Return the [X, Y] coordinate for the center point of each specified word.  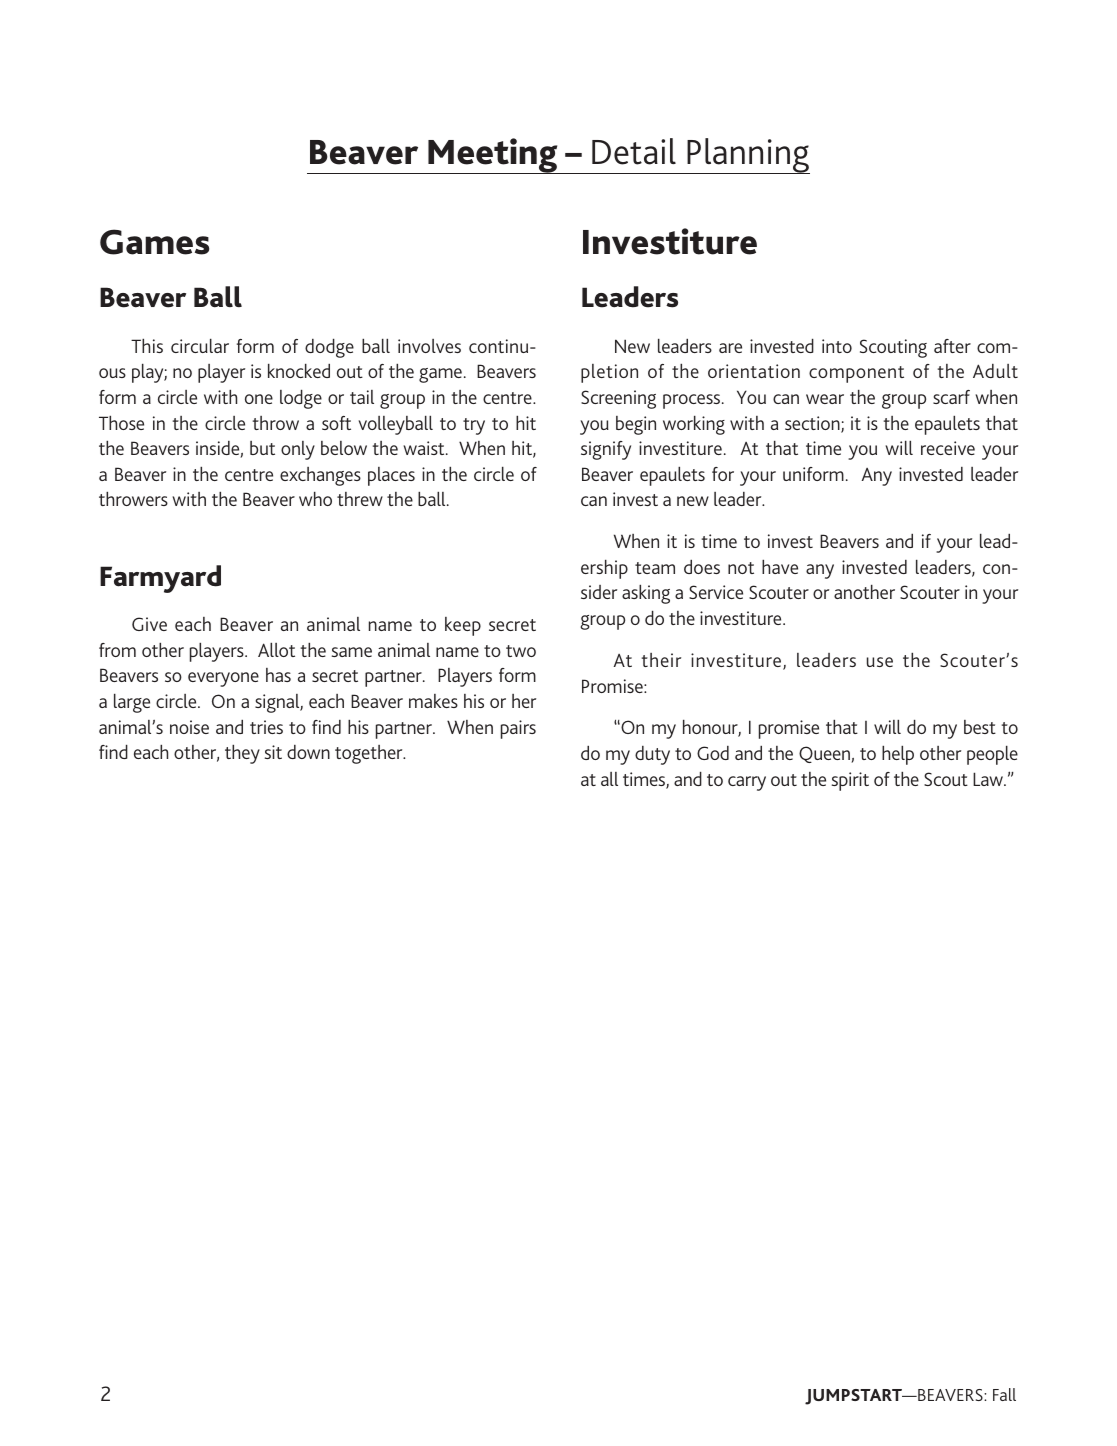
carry [747, 783]
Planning [747, 156]
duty [652, 755]
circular [200, 346]
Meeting [493, 156]
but [262, 448]
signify [606, 450]
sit [273, 752]
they [242, 754]
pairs [518, 729]
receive [948, 448]
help [898, 755]
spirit [850, 781]
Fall [1004, 1394]
